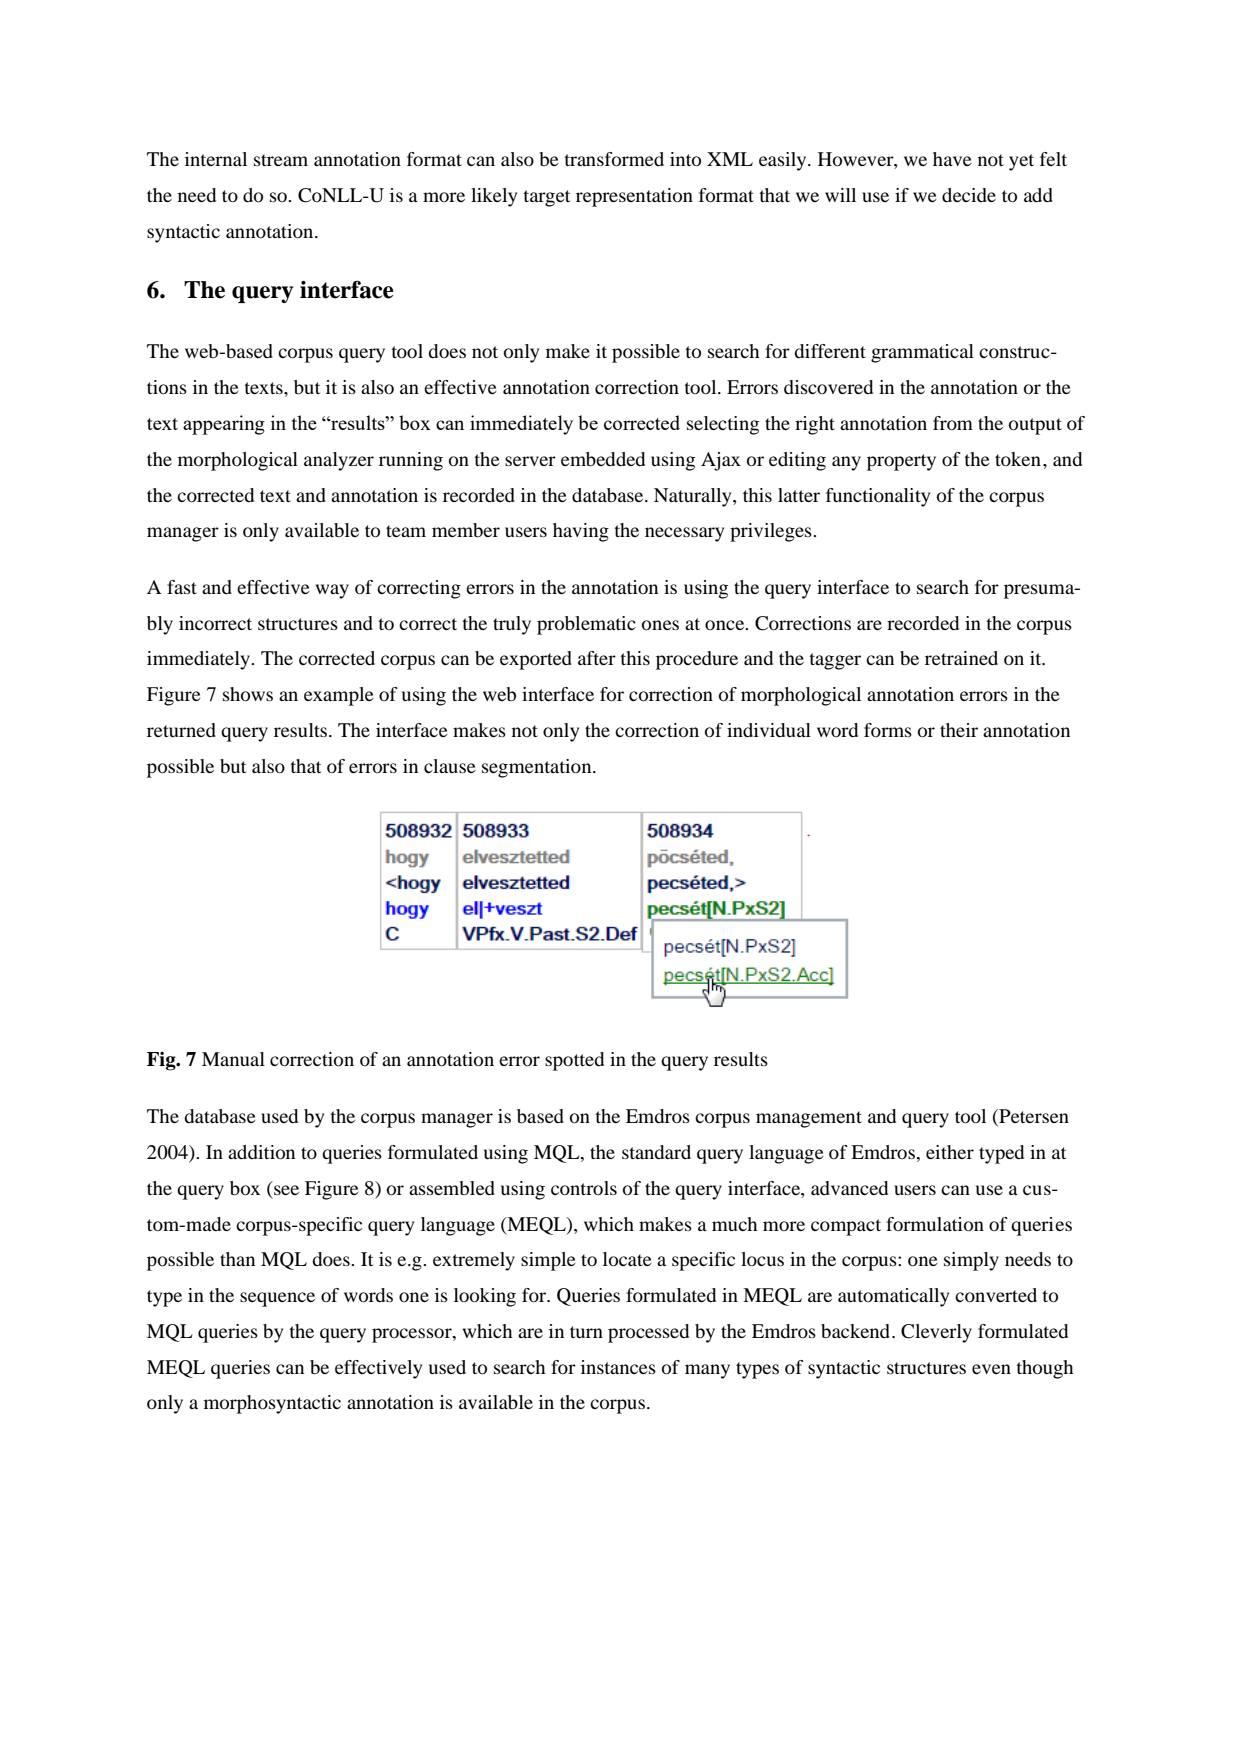 The image size is (1235, 1747). What do you see at coordinates (248, 694) in the page?
I see `shows` at bounding box center [248, 694].
